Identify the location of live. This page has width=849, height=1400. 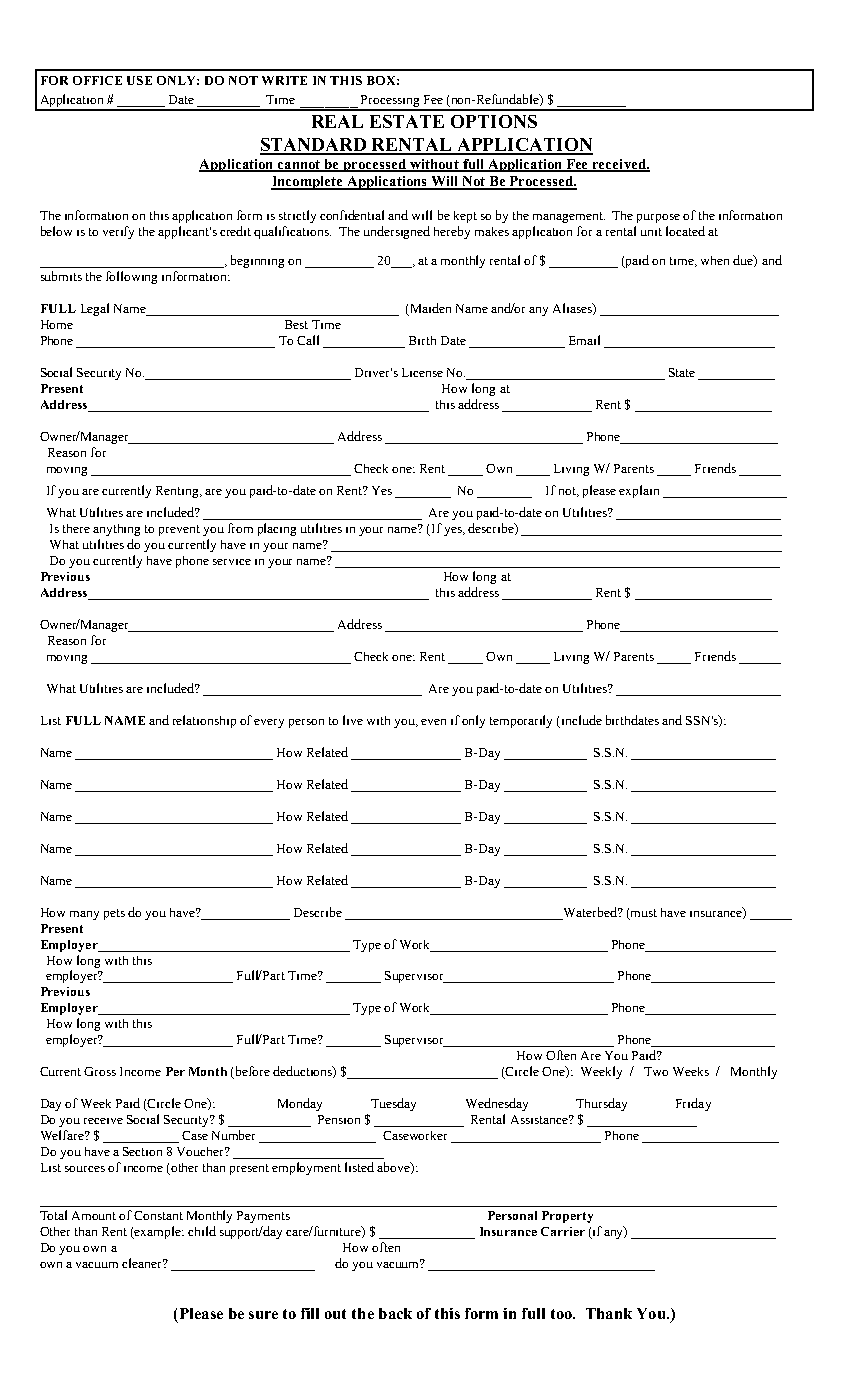
(353, 720).
